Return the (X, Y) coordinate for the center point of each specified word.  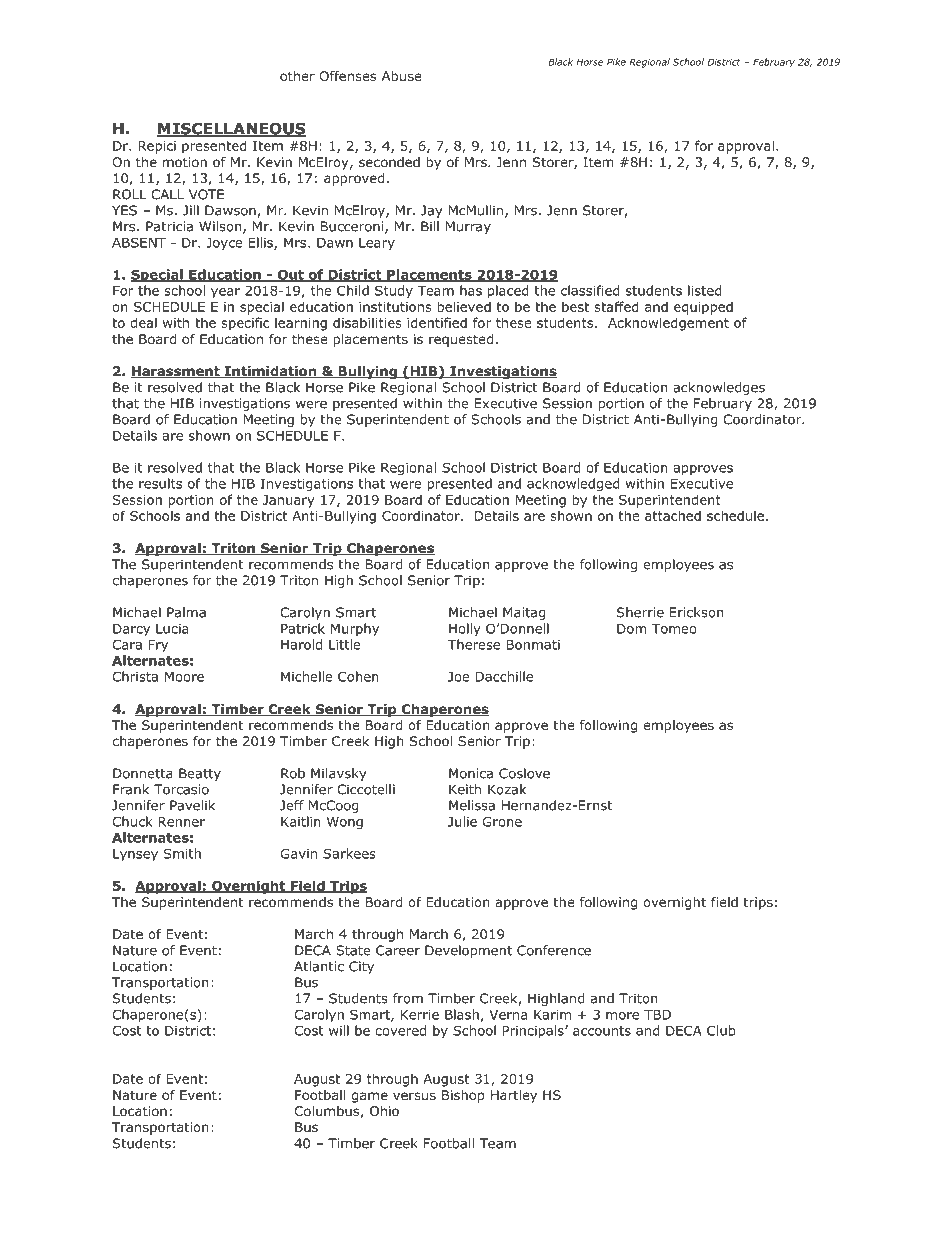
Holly (465, 629)
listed (705, 290)
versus (414, 1096)
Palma (186, 612)
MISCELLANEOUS (231, 129)
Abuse (402, 76)
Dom (632, 629)
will (339, 1030)
